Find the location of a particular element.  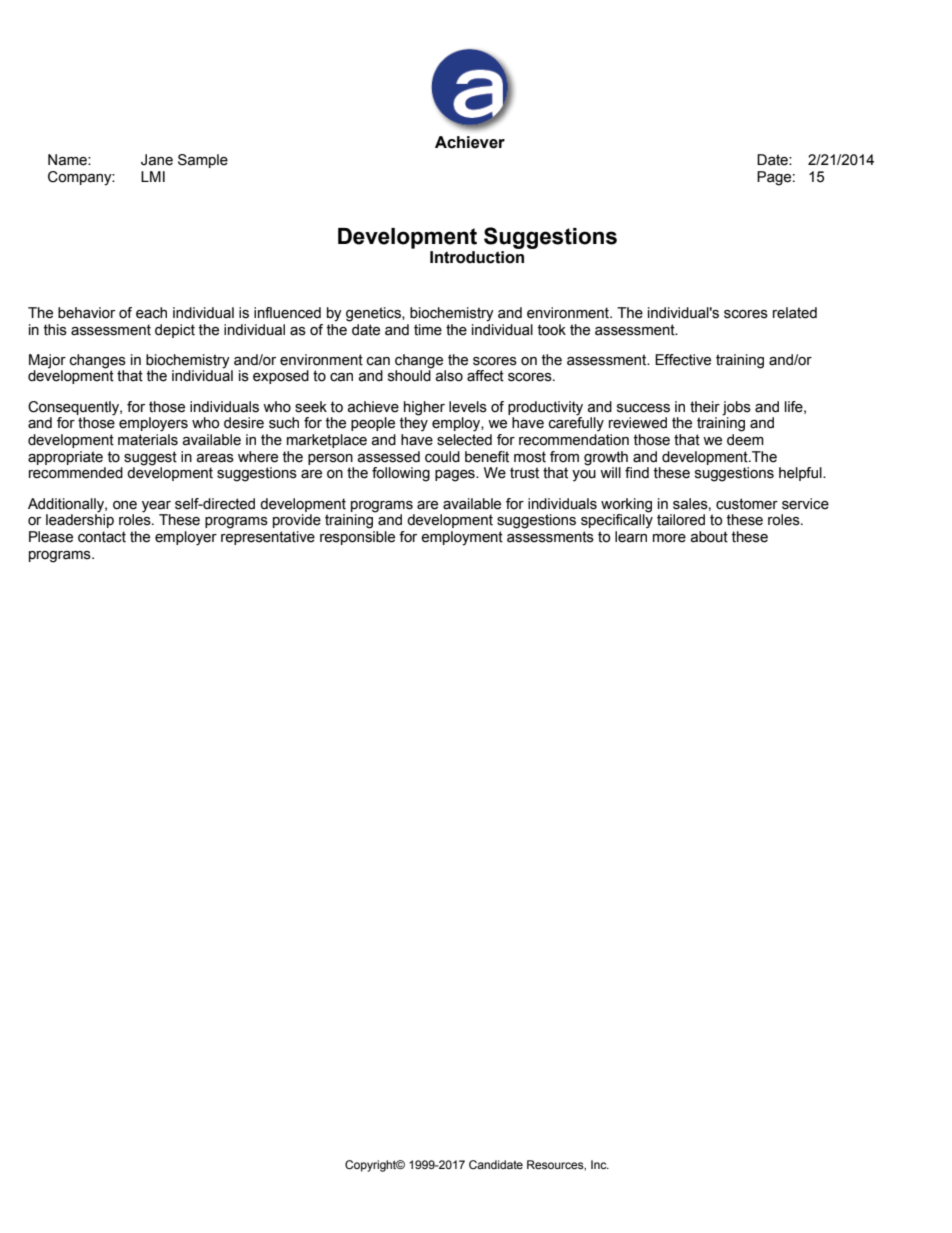

responsible is located at coordinates (357, 538).
